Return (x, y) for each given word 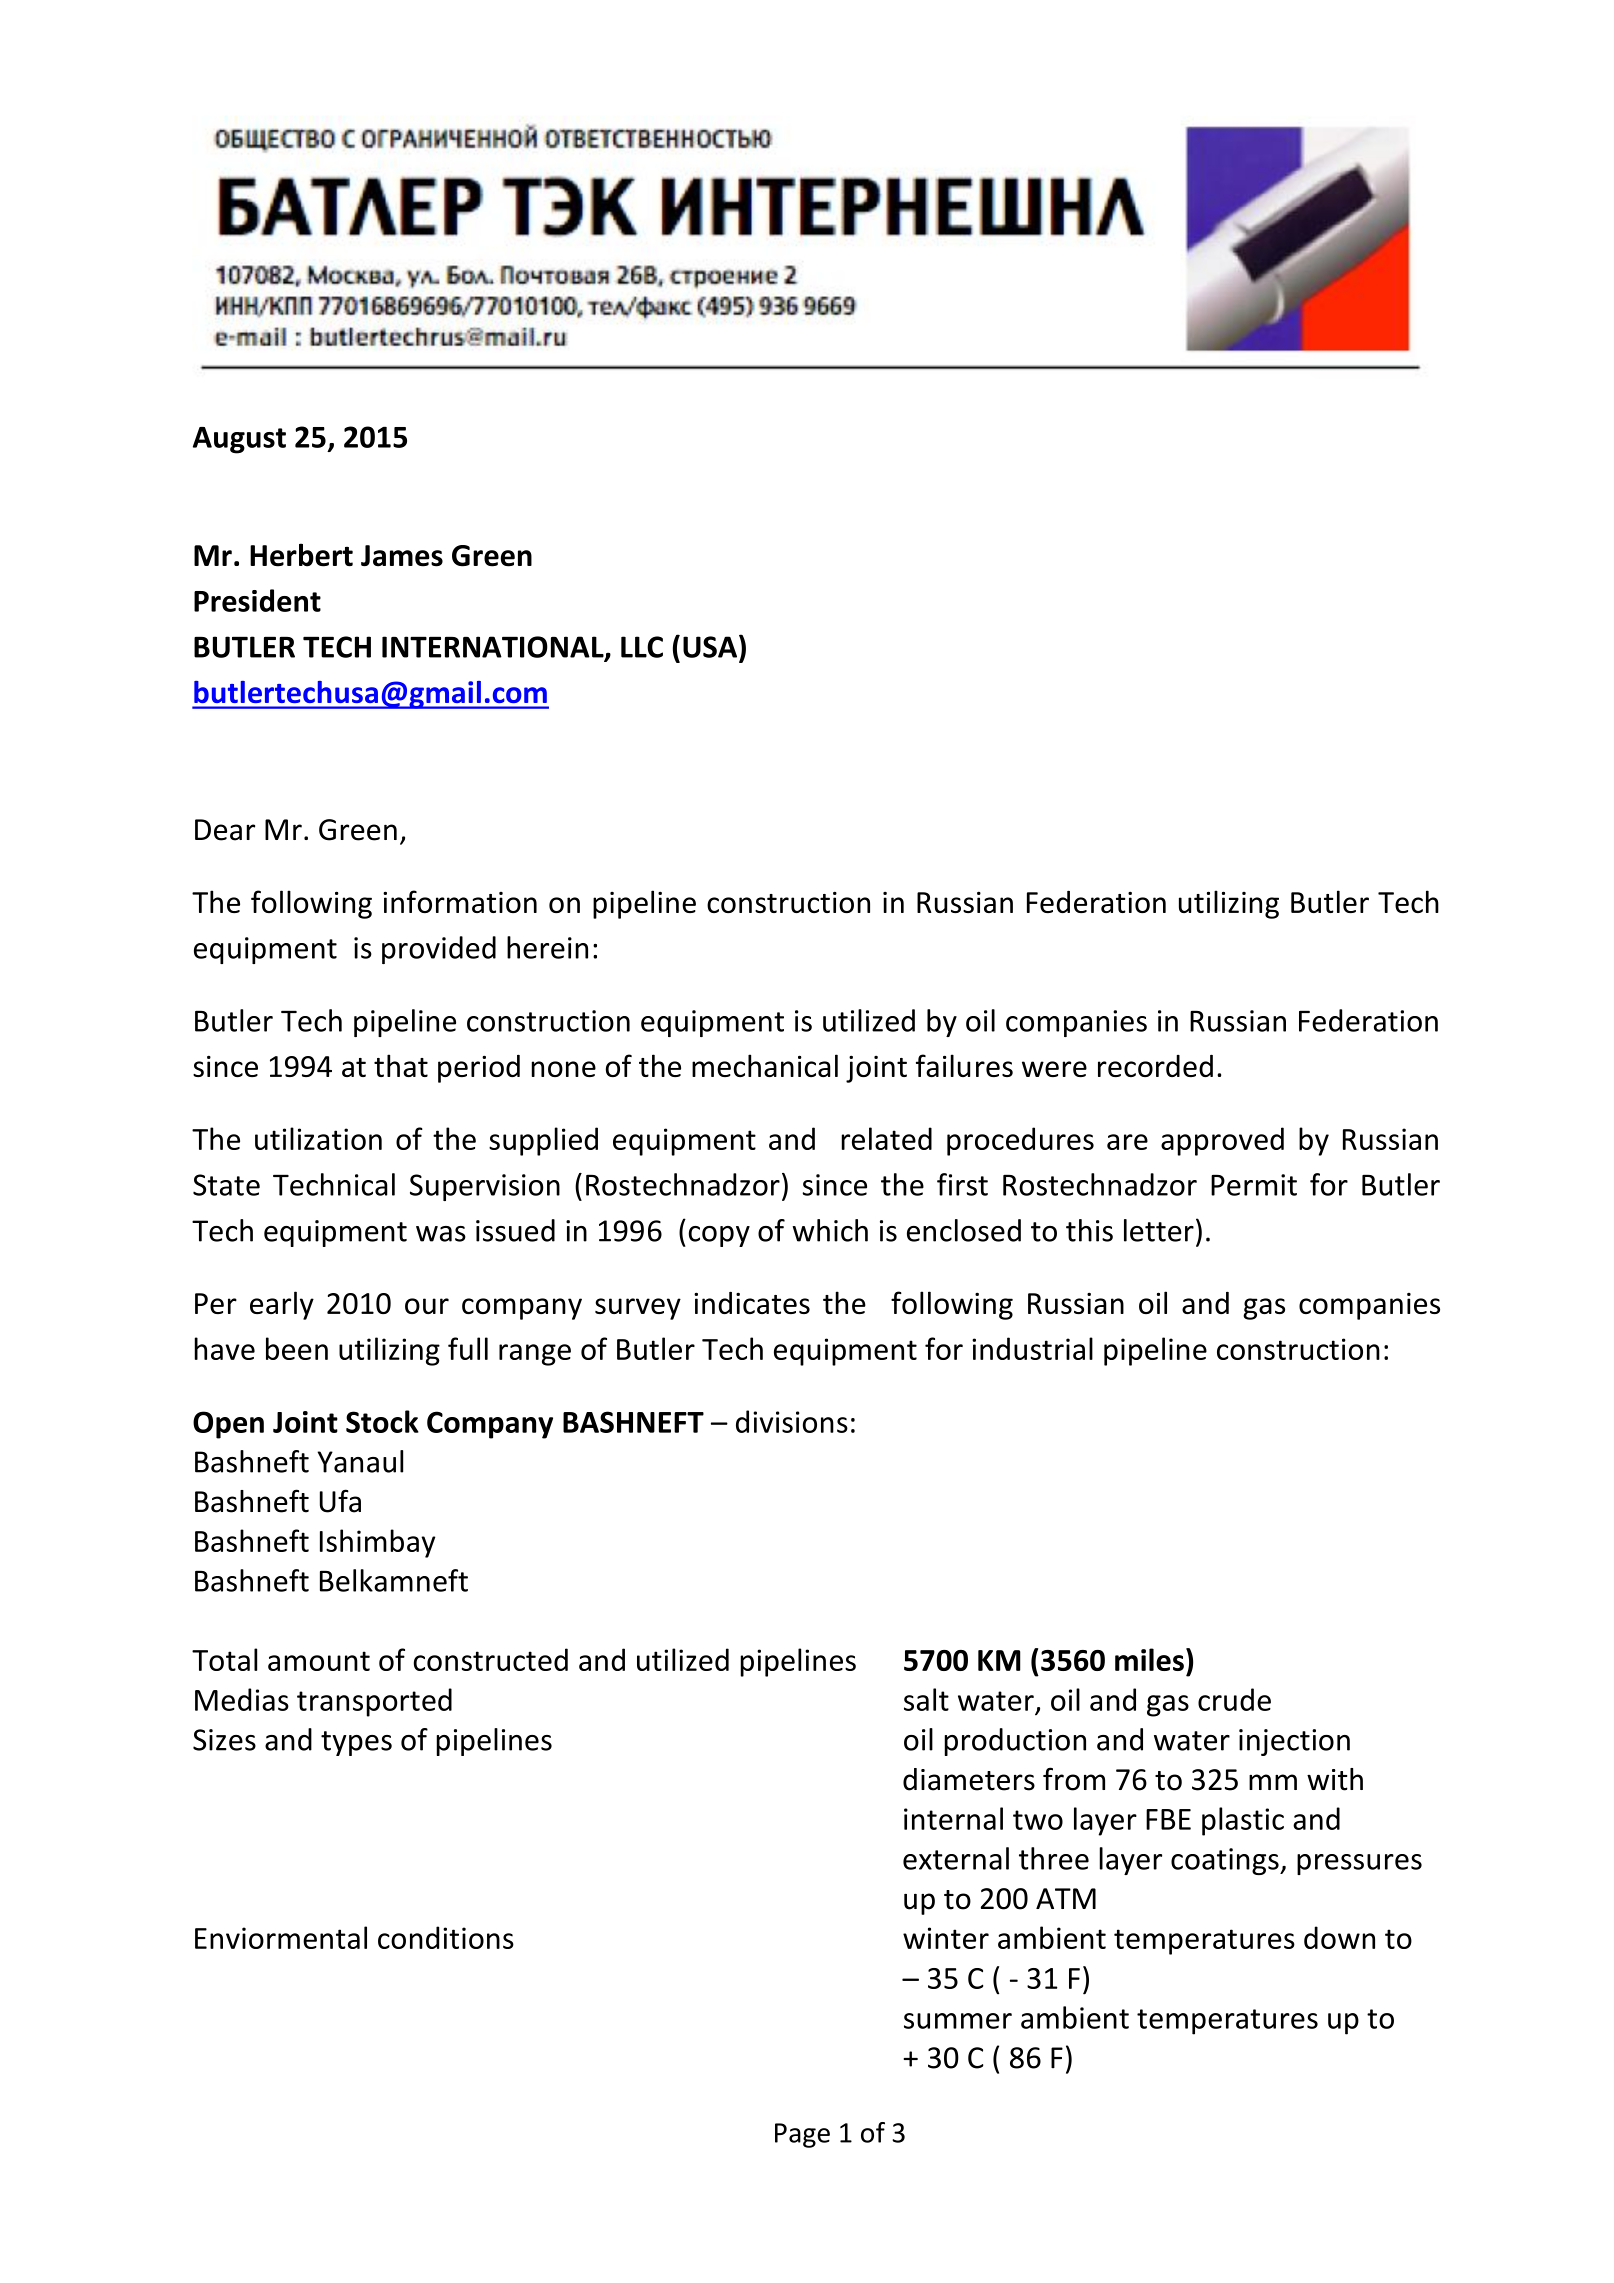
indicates (752, 1303)
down (1339, 1937)
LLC (642, 647)
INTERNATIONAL (494, 648)
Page (802, 2135)
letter (1159, 1230)
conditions (446, 1937)
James (402, 556)
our (427, 1306)
